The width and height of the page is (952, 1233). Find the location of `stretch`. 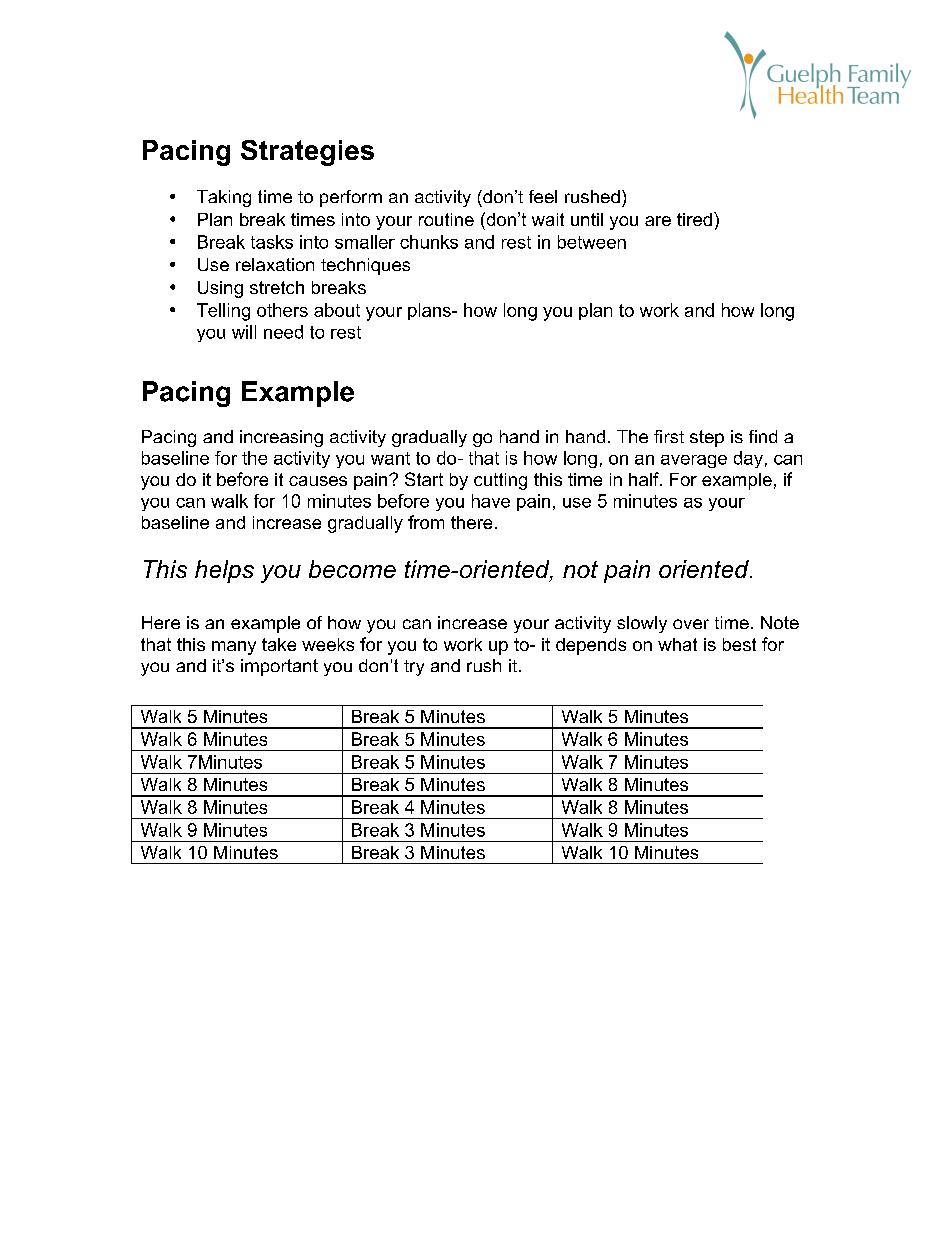

stretch is located at coordinates (277, 287).
